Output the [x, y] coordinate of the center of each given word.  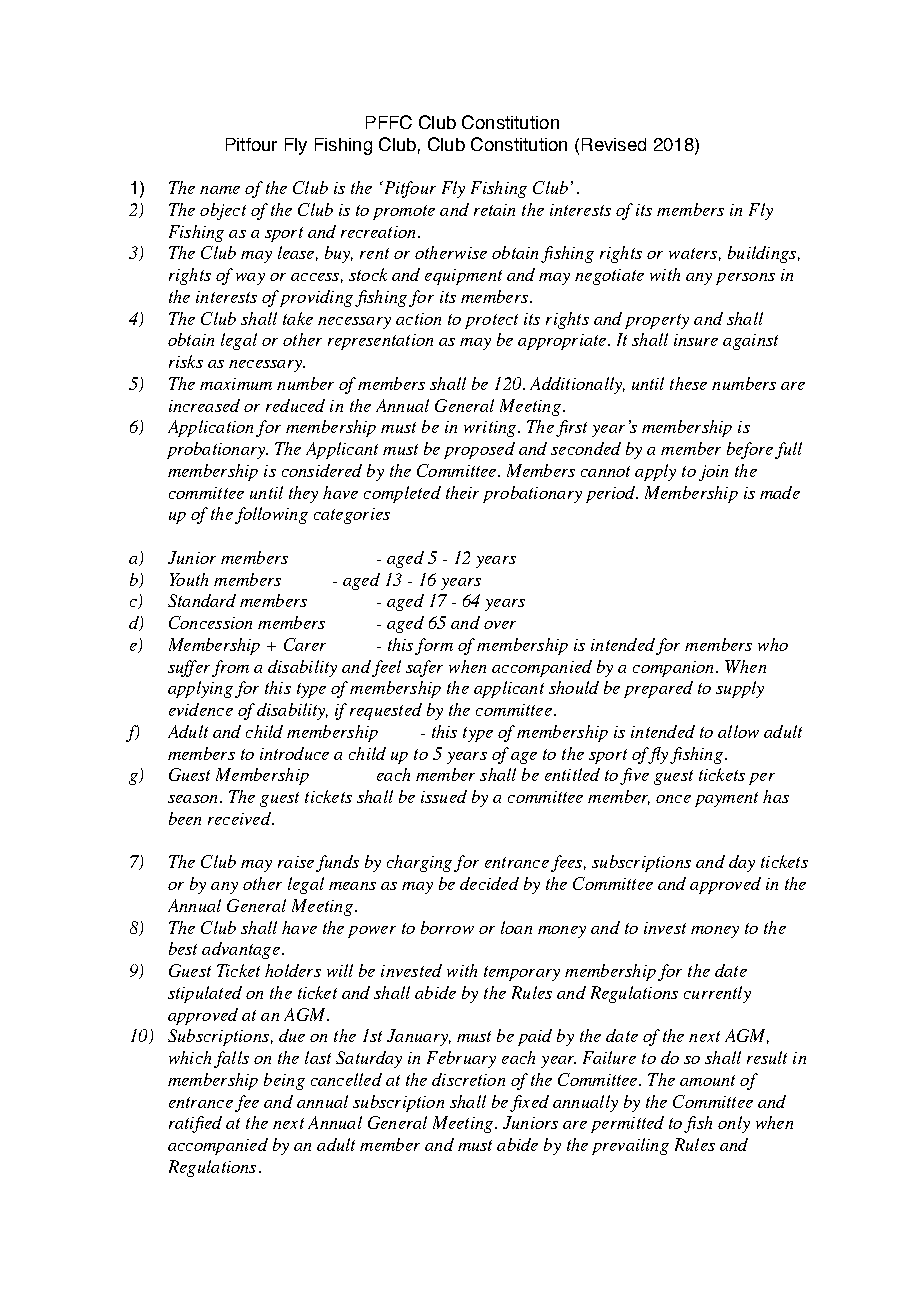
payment [726, 799]
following [271, 515]
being [284, 1081]
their [462, 492]
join [713, 473]
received [240, 818]
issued [444, 796]
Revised [614, 144]
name [220, 190]
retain [494, 210]
